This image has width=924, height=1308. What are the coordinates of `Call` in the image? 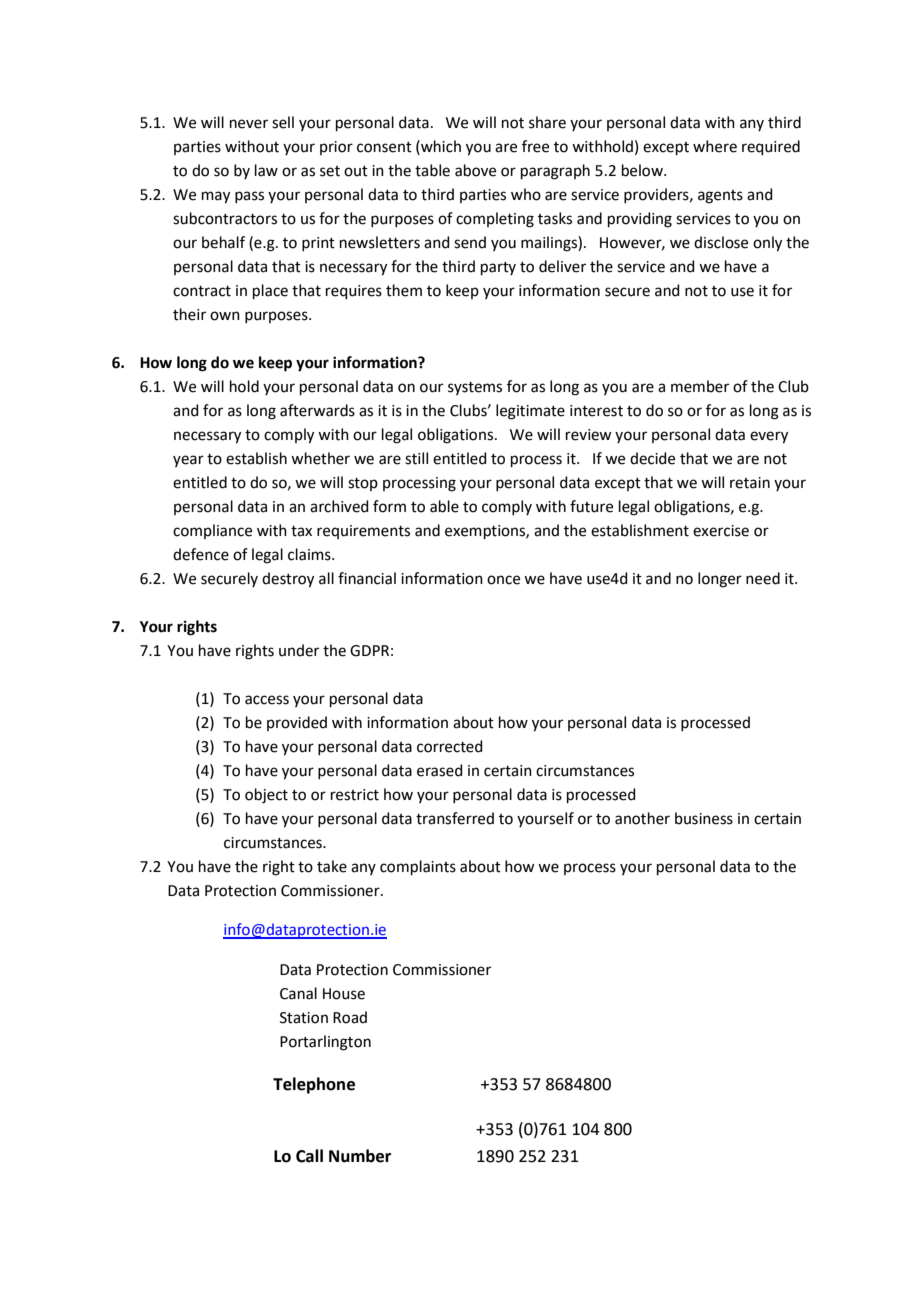 It's located at (309, 1156).
